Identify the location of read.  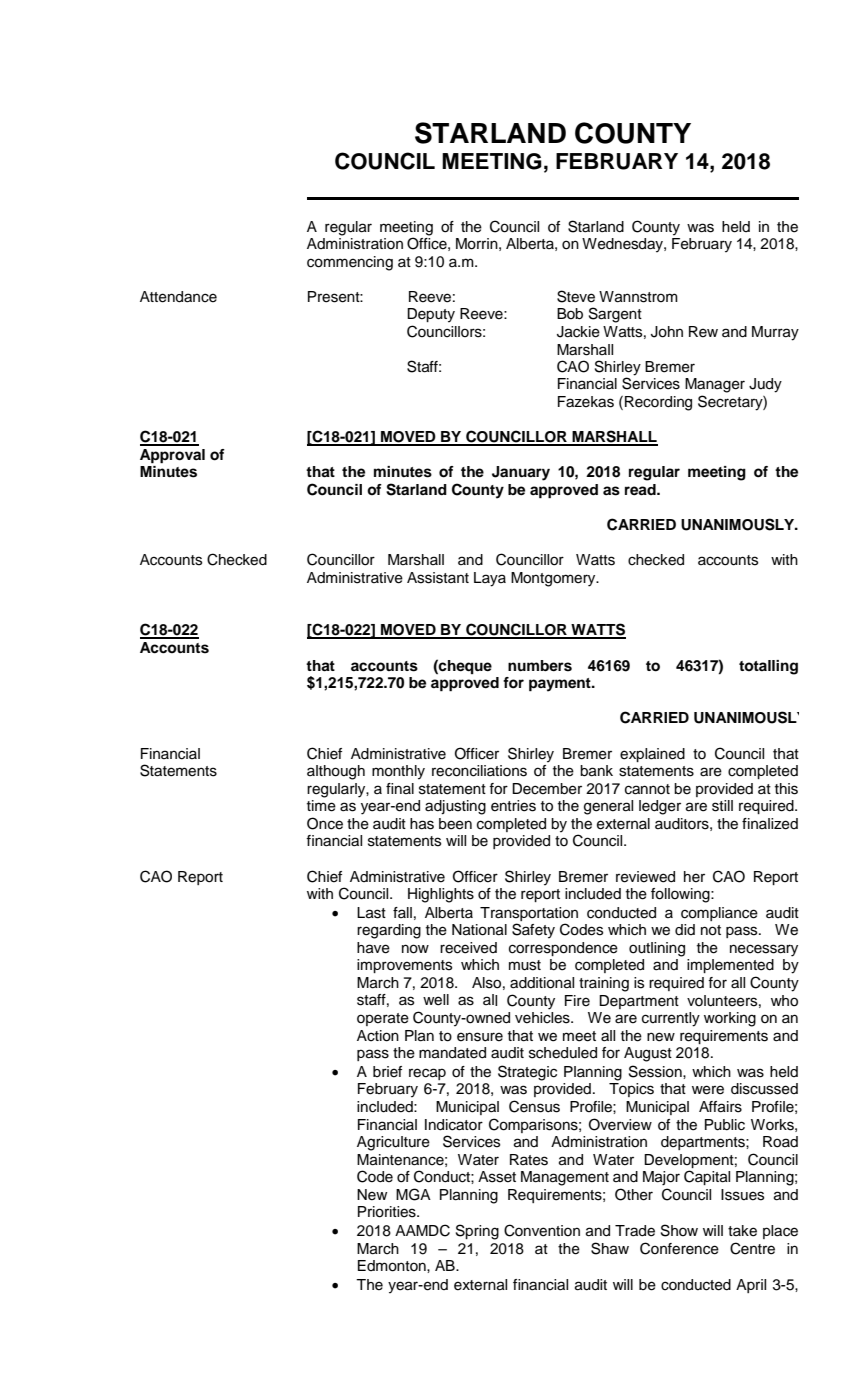
(641, 490).
